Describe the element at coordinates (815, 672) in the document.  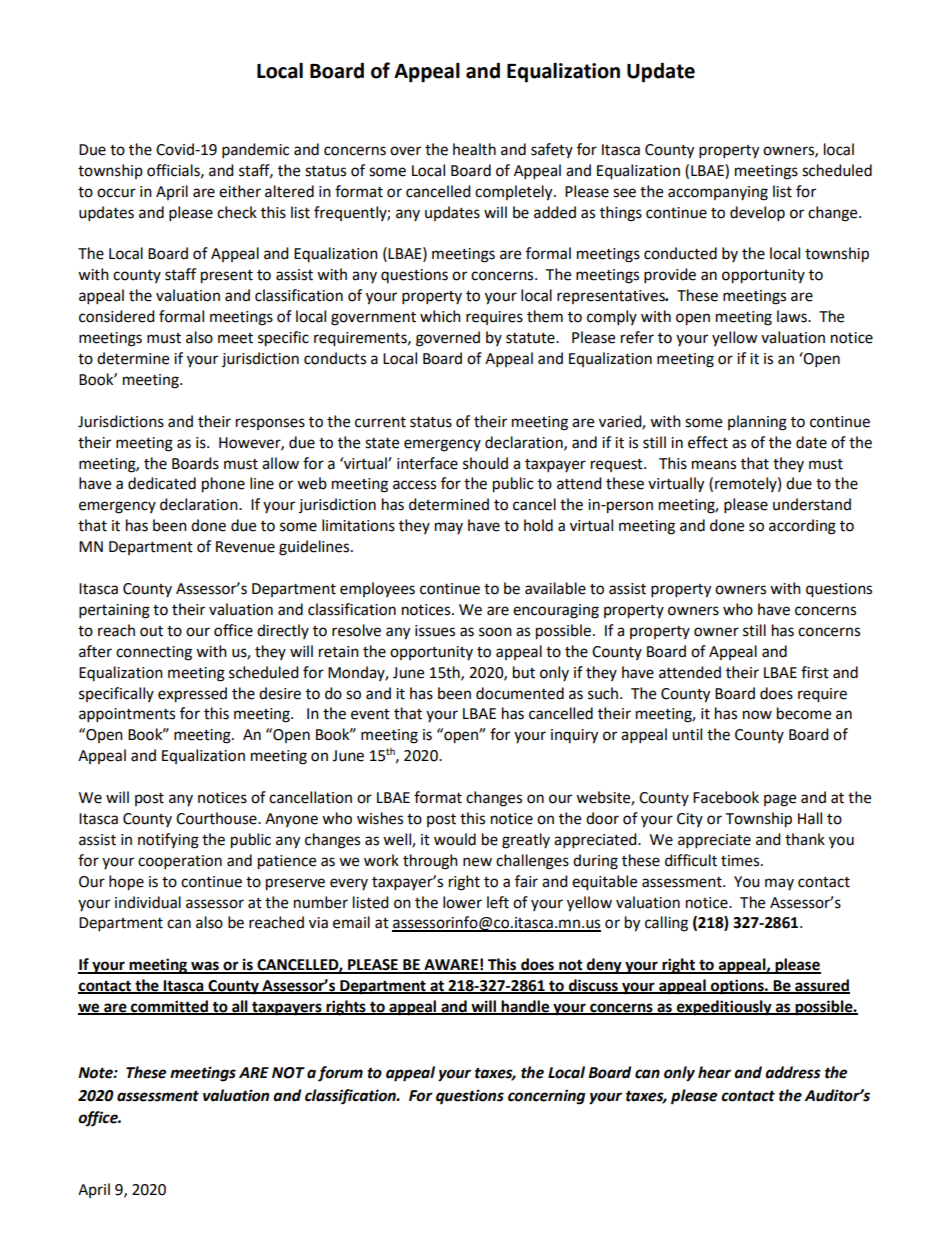
I see `first` at that location.
